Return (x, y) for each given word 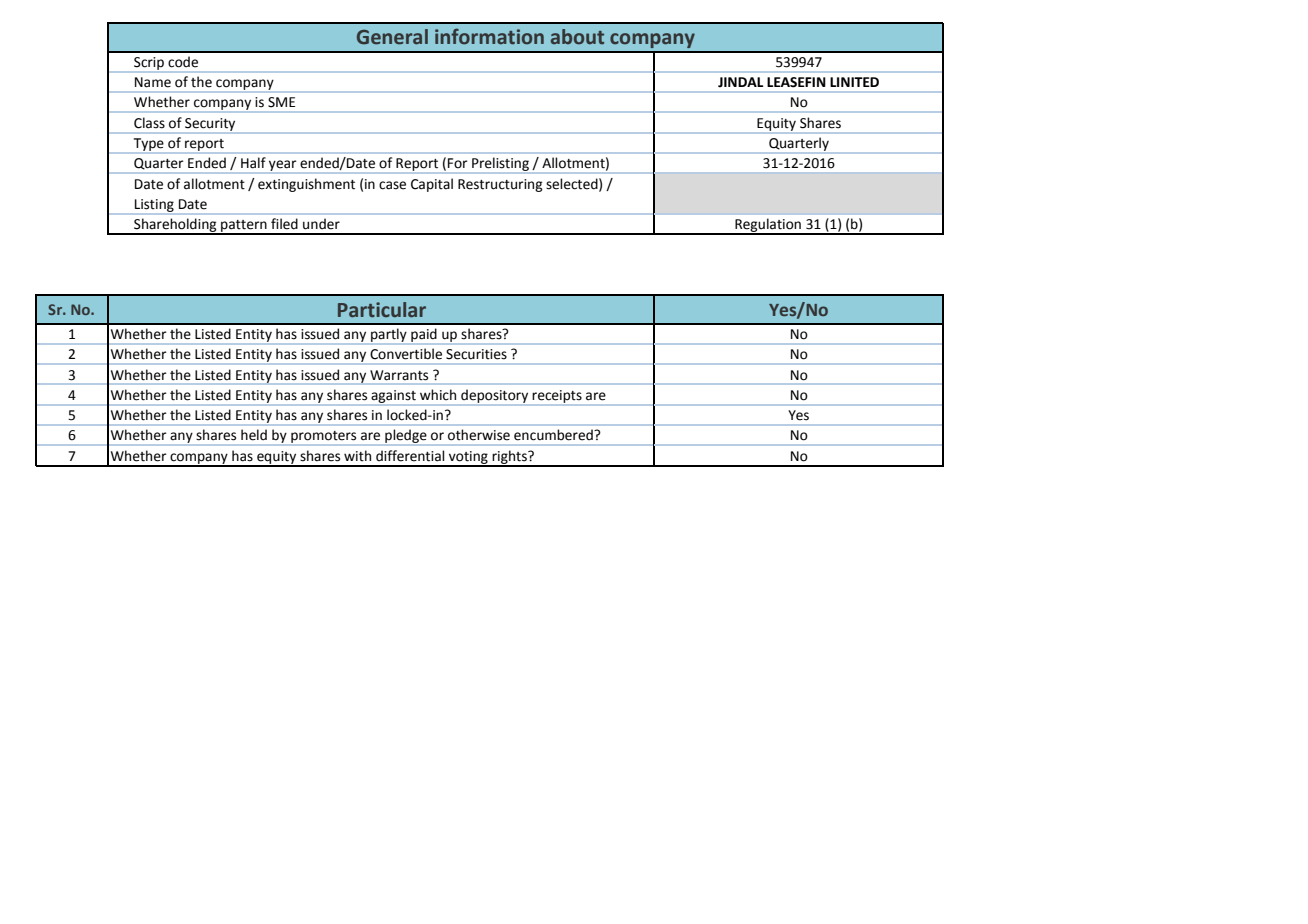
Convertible (406, 354)
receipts (557, 397)
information (489, 36)
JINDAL (740, 82)
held (254, 434)
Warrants (399, 375)
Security (210, 125)
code (183, 62)
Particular (382, 310)
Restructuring (500, 185)
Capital (432, 185)
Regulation (768, 226)
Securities (476, 354)
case (392, 185)
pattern (244, 227)
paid (424, 335)
